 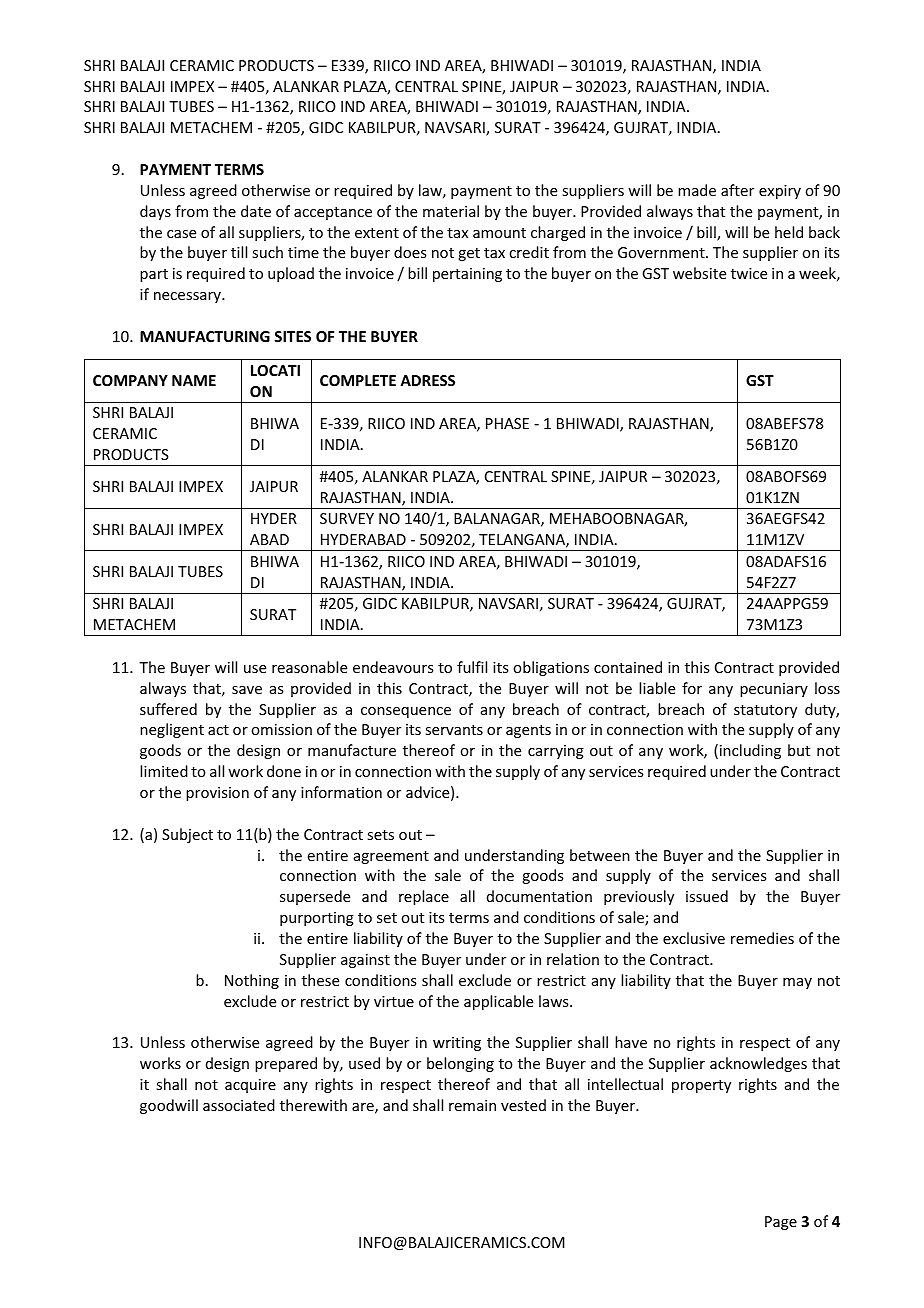 I want to click on case, so click(x=181, y=234).
